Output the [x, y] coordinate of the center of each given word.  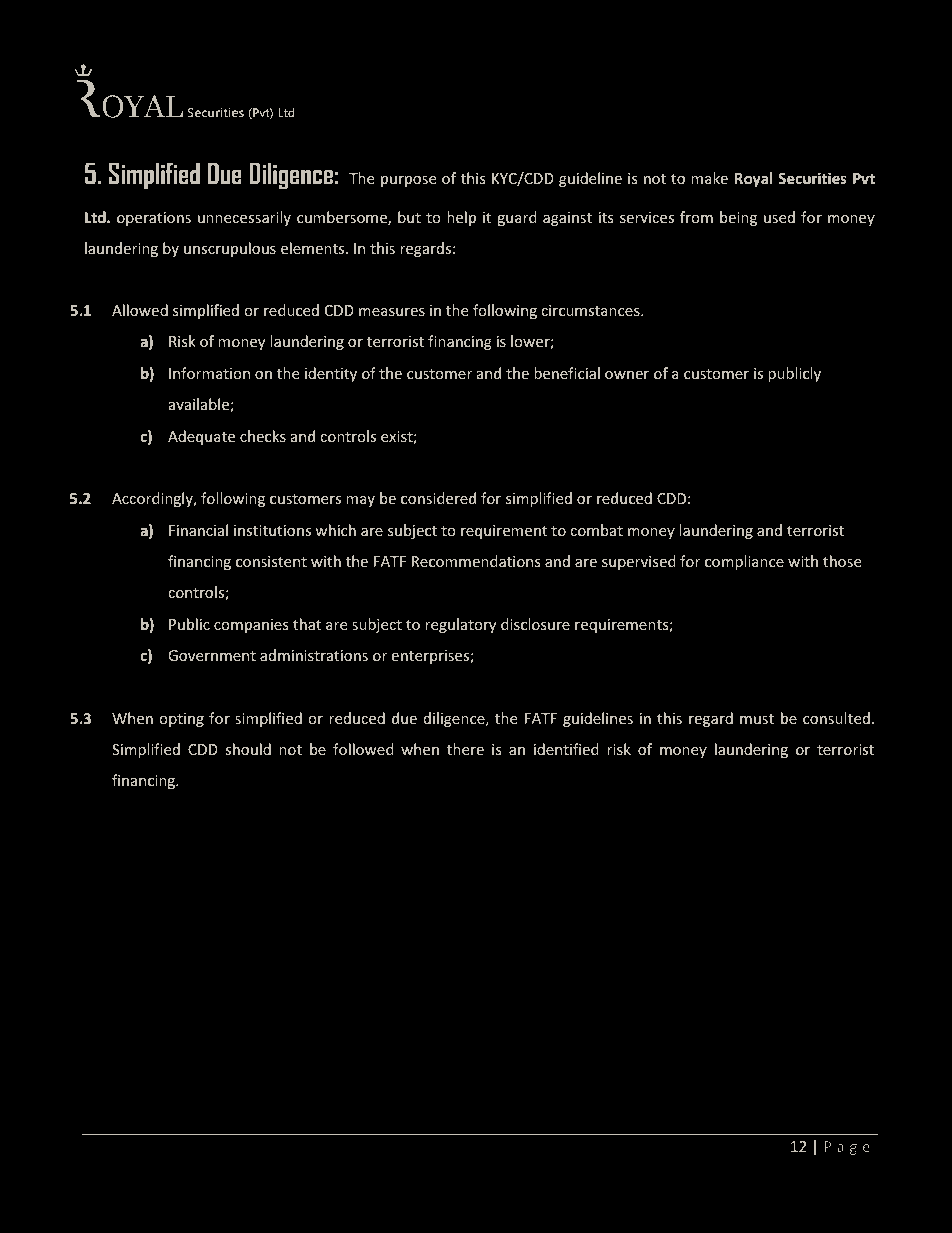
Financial [198, 530]
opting [181, 720]
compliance [744, 562]
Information [209, 373]
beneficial [567, 373]
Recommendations [476, 561]
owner [627, 375]
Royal [753, 179]
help [461, 218]
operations [154, 219]
